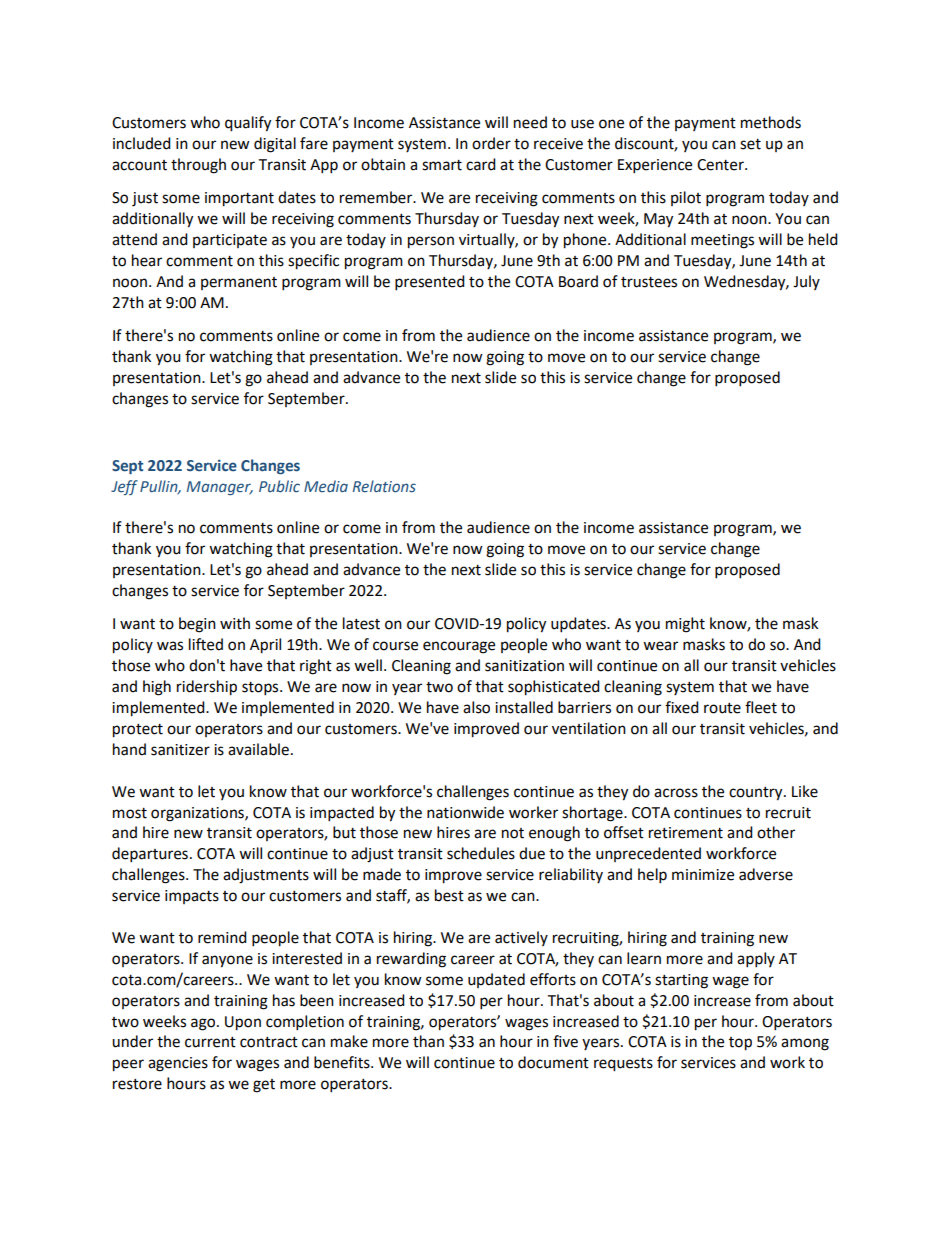 This document has height=1233, width=952. I want to click on through, so click(198, 166).
